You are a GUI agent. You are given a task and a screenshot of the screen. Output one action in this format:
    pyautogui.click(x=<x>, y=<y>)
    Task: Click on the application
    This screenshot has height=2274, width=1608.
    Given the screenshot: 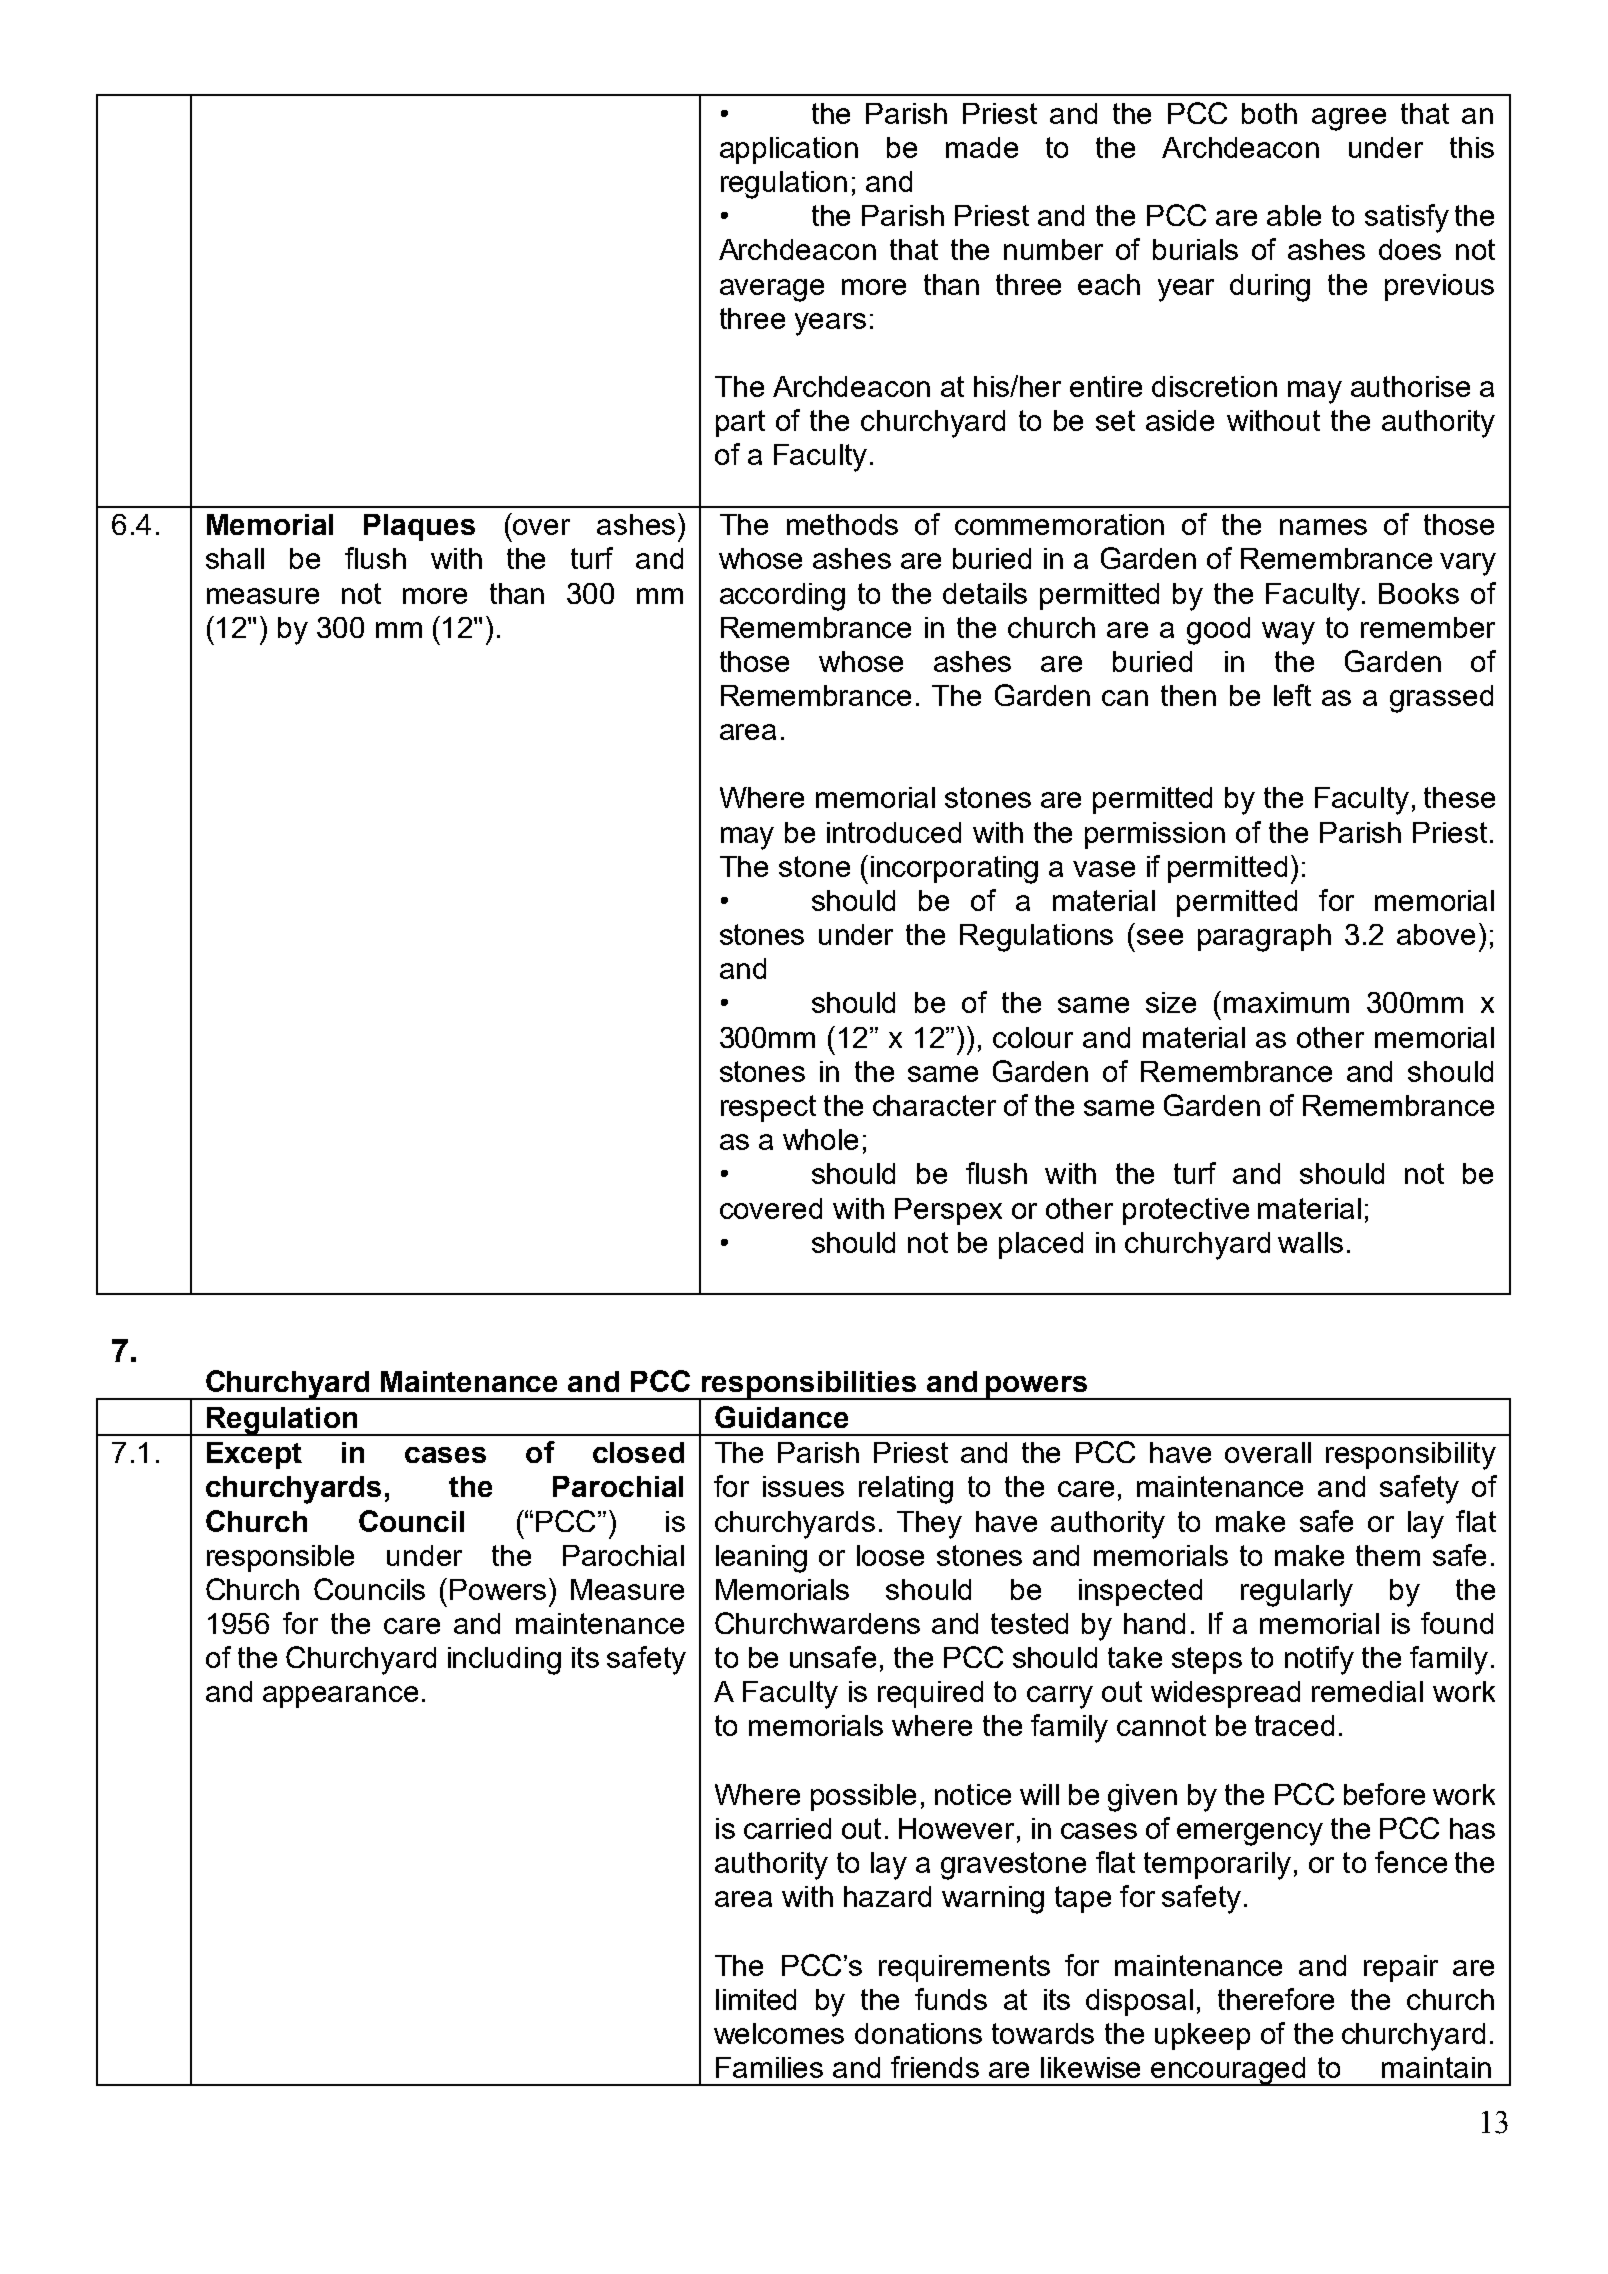 What is the action you would take?
    pyautogui.click(x=789, y=150)
